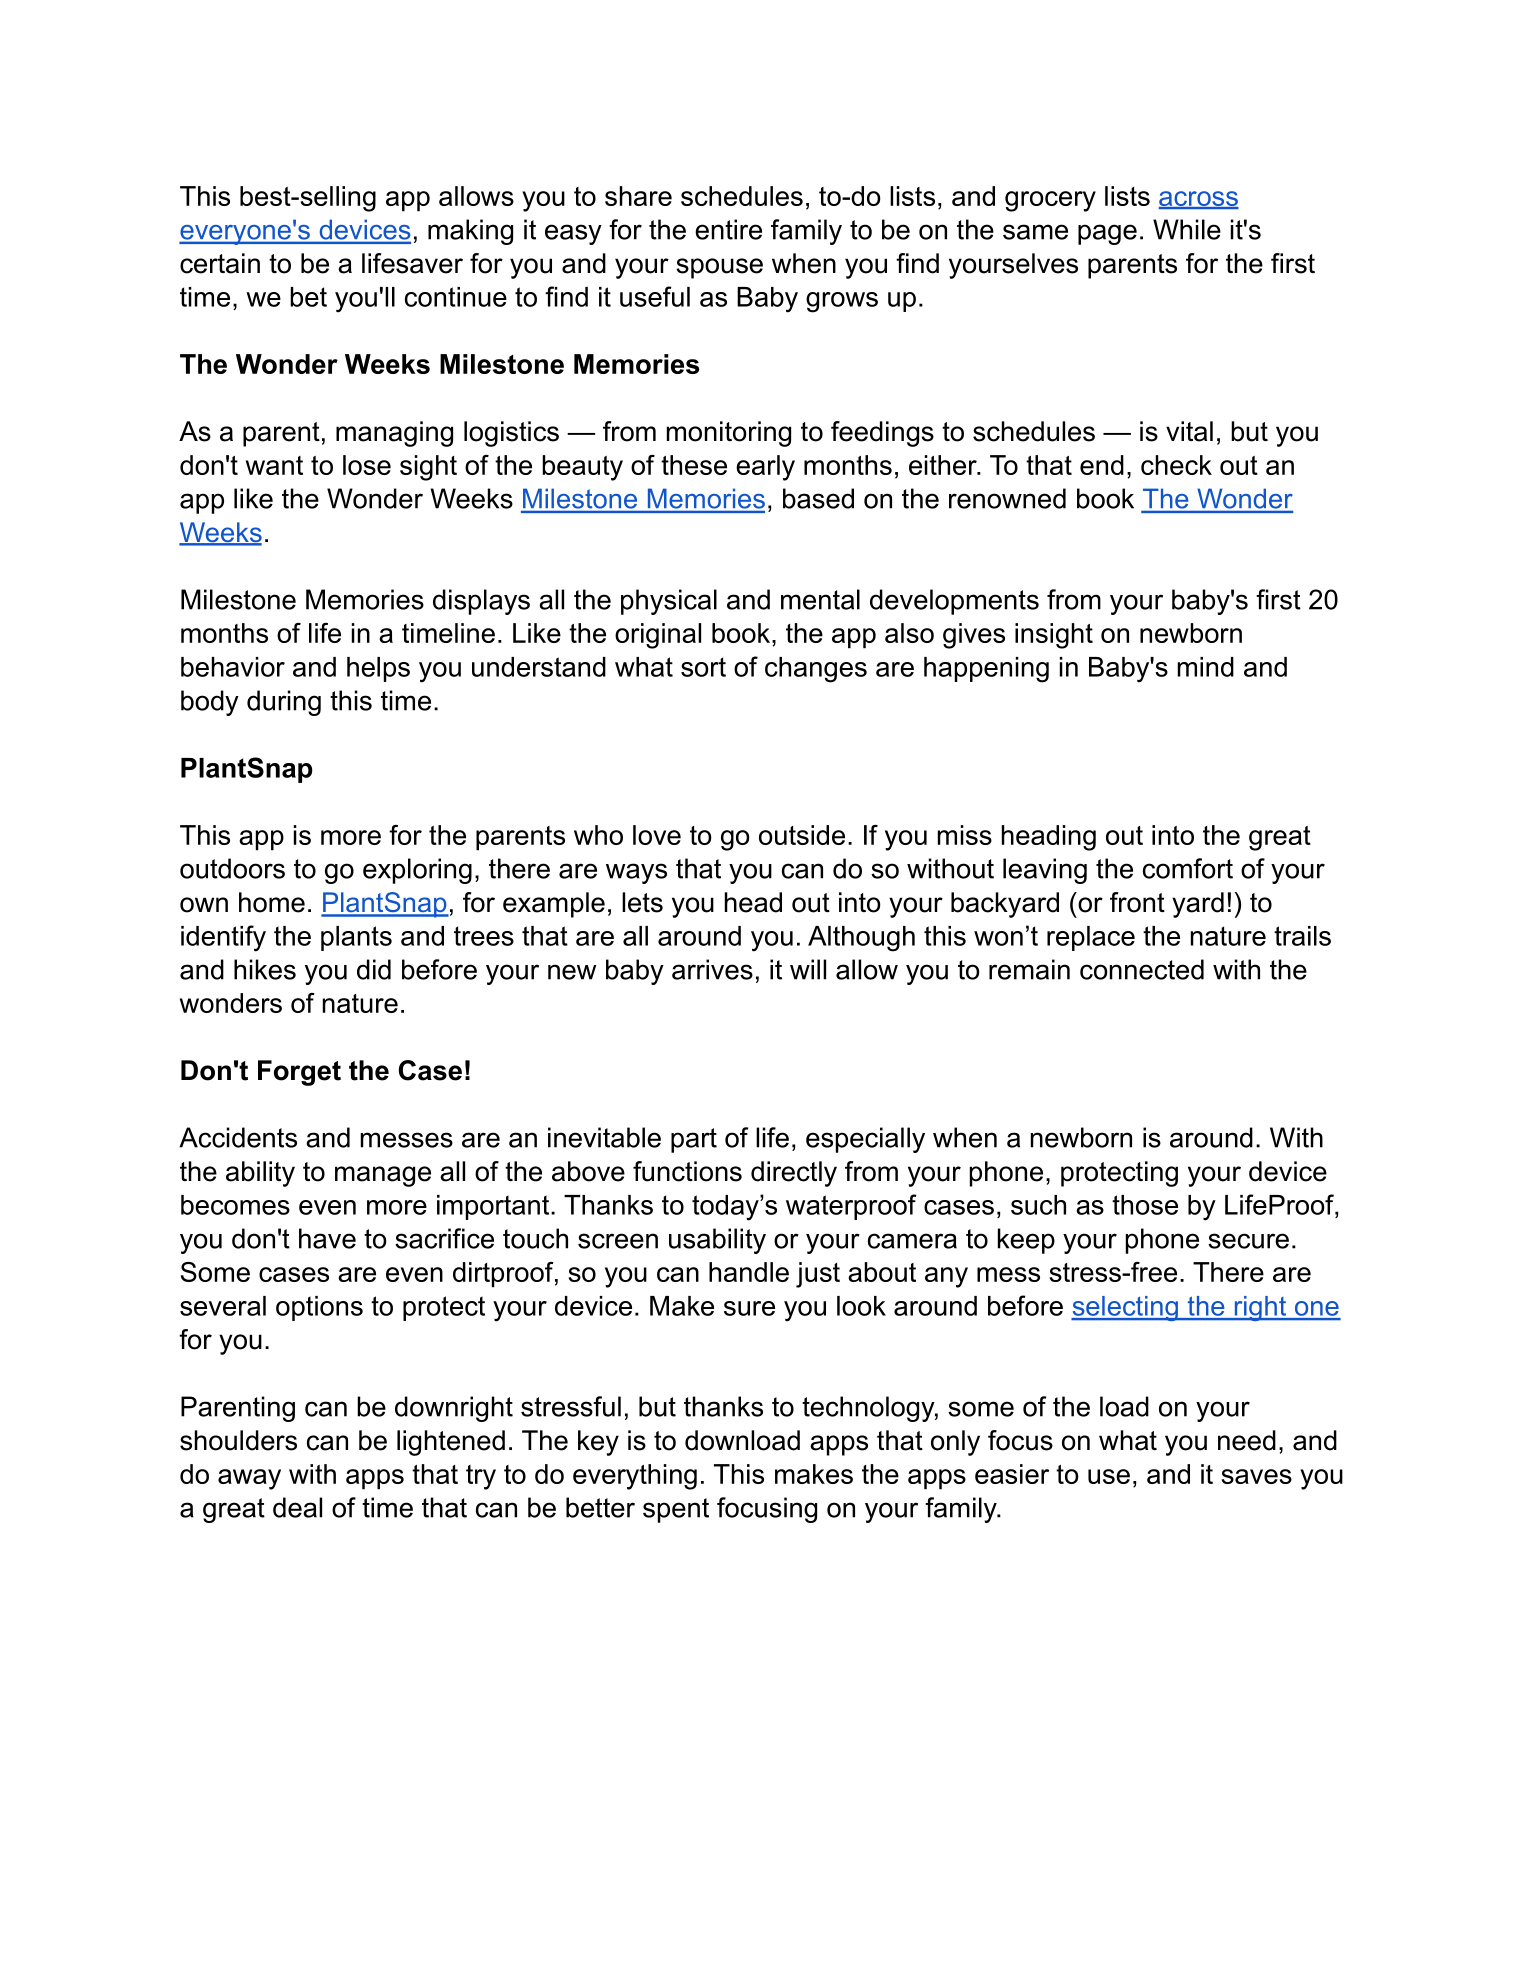  I want to click on lose, so click(367, 465).
